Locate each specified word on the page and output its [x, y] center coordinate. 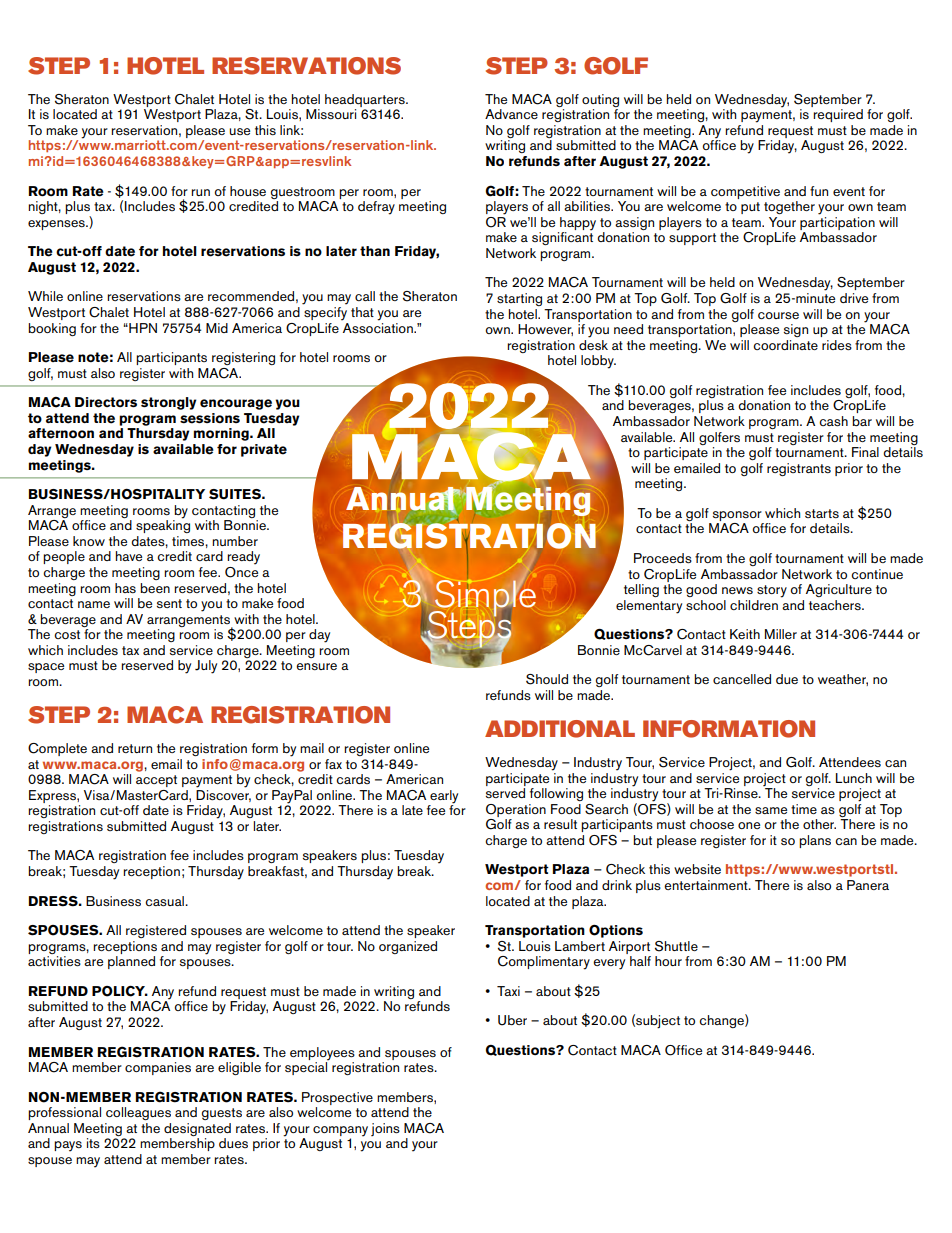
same [771, 810]
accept [156, 781]
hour [668, 961]
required [838, 115]
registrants [799, 469]
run [200, 192]
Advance [511, 114]
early [444, 797]
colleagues [138, 1113]
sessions [210, 418]
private [264, 450]
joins [385, 1129]
